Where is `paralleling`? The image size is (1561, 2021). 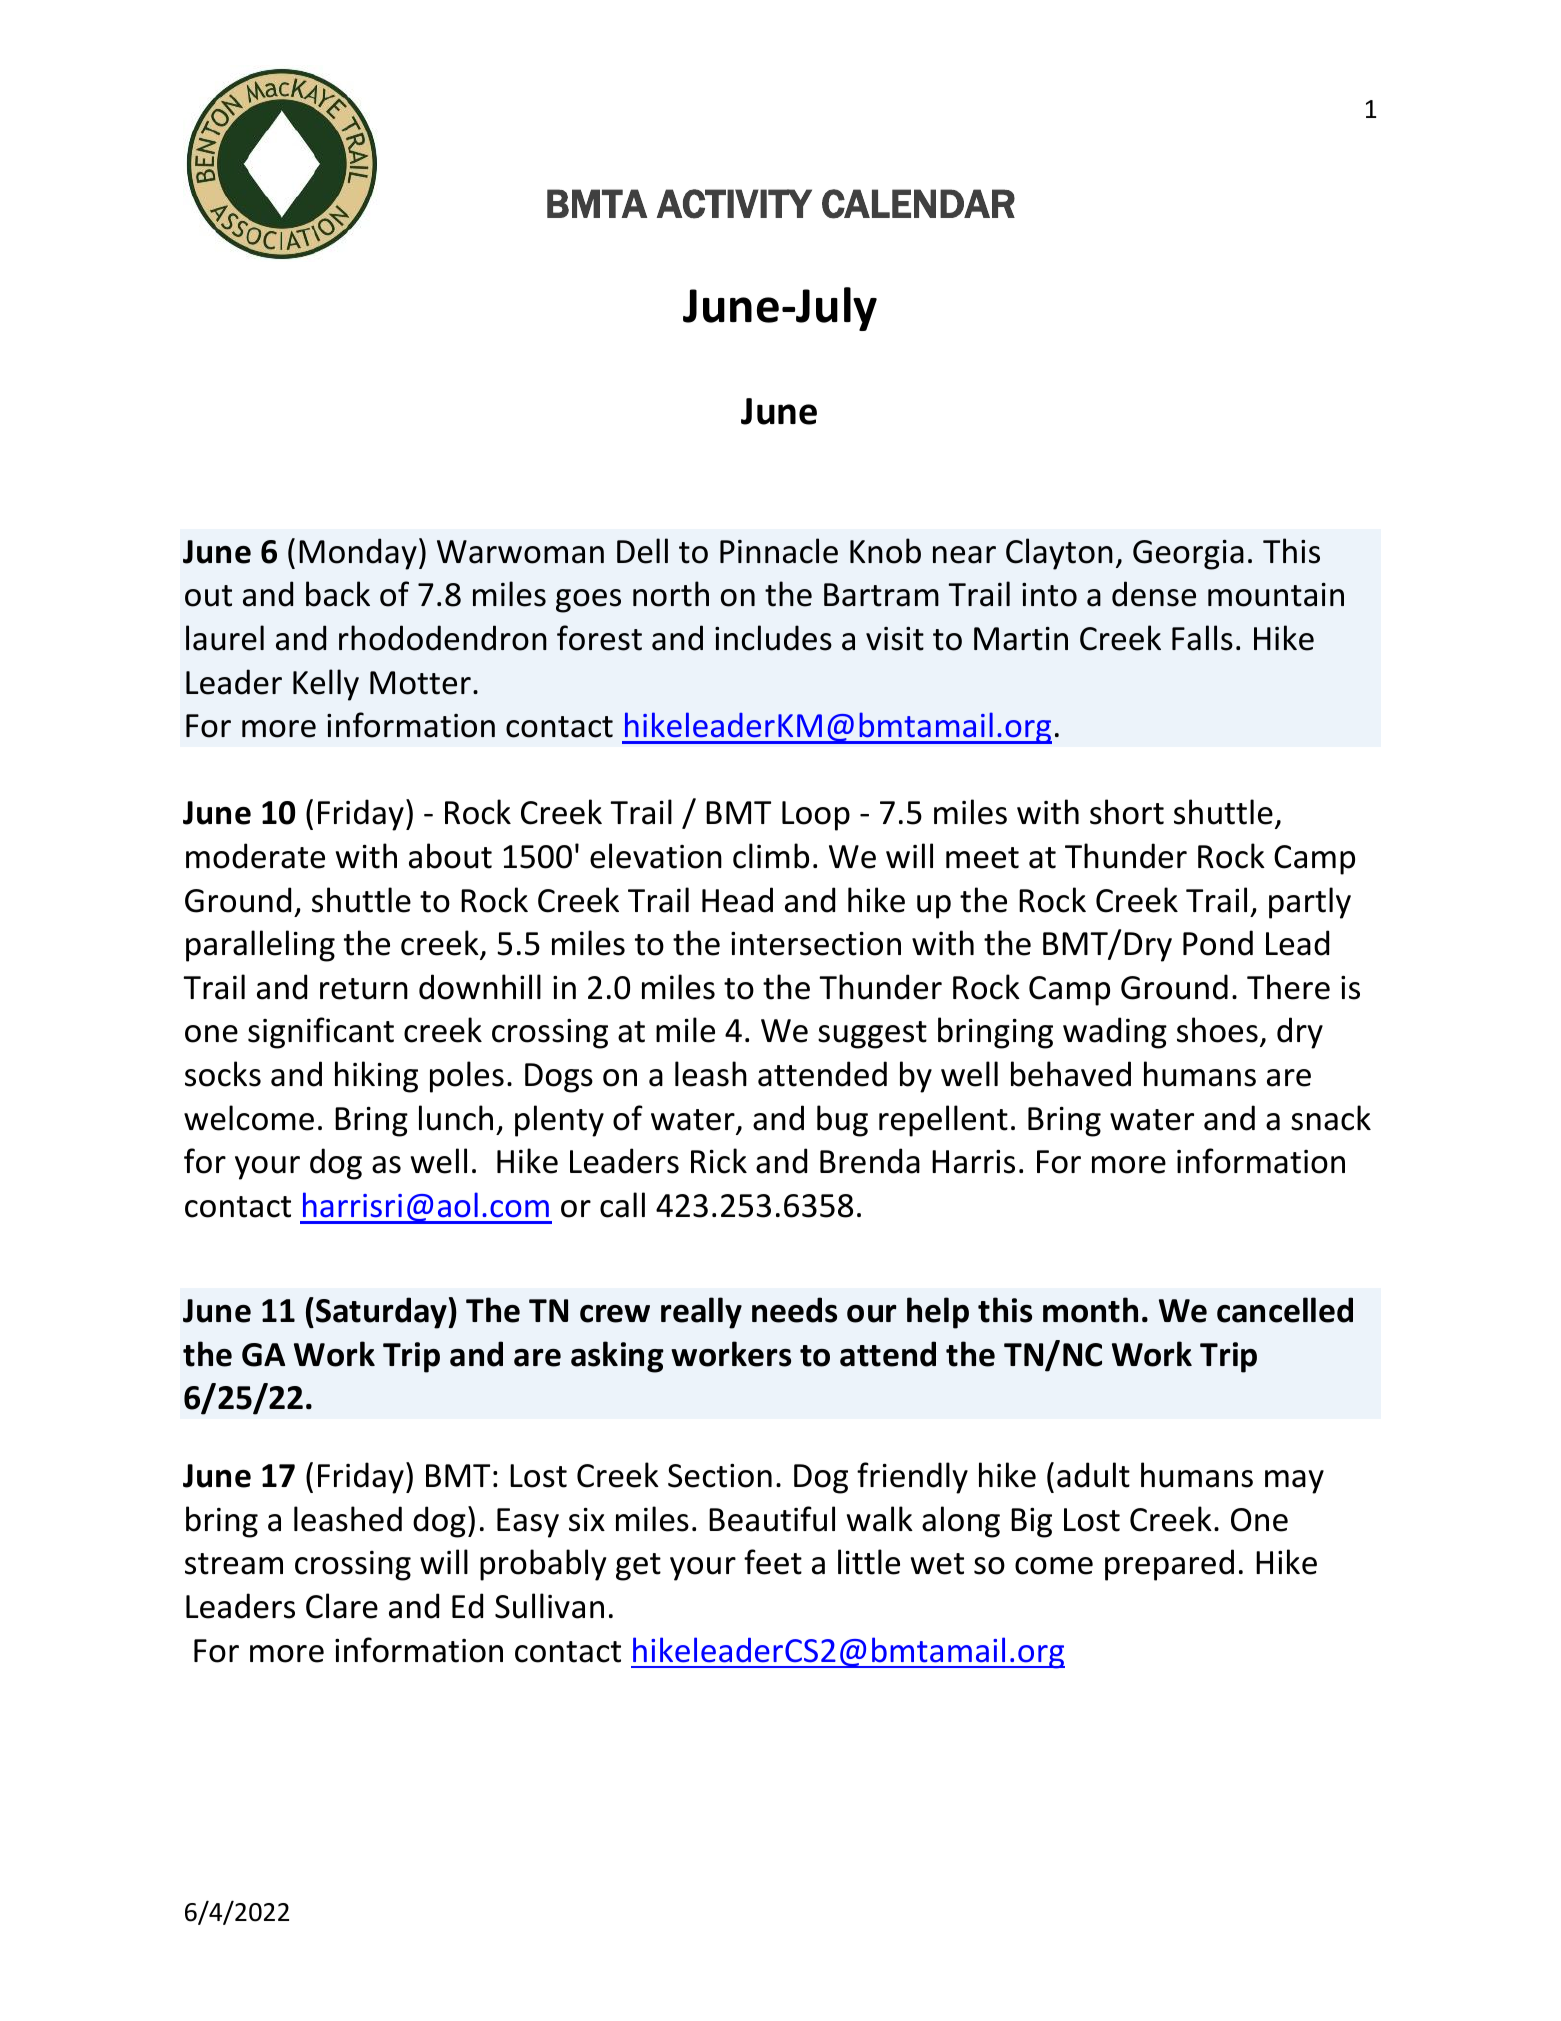 paralleling is located at coordinates (260, 946).
